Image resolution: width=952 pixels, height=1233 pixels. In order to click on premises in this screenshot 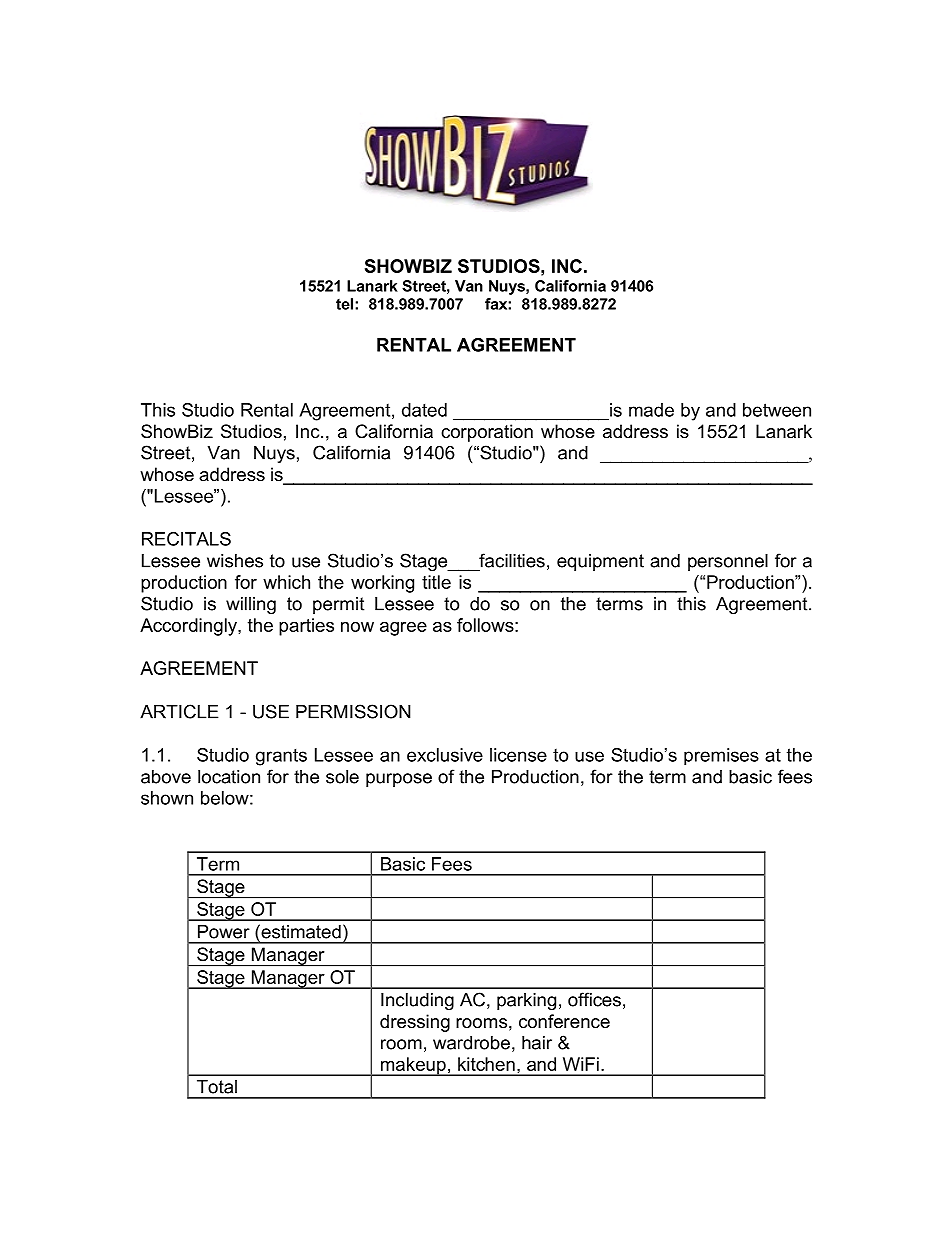, I will do `click(721, 757)`.
